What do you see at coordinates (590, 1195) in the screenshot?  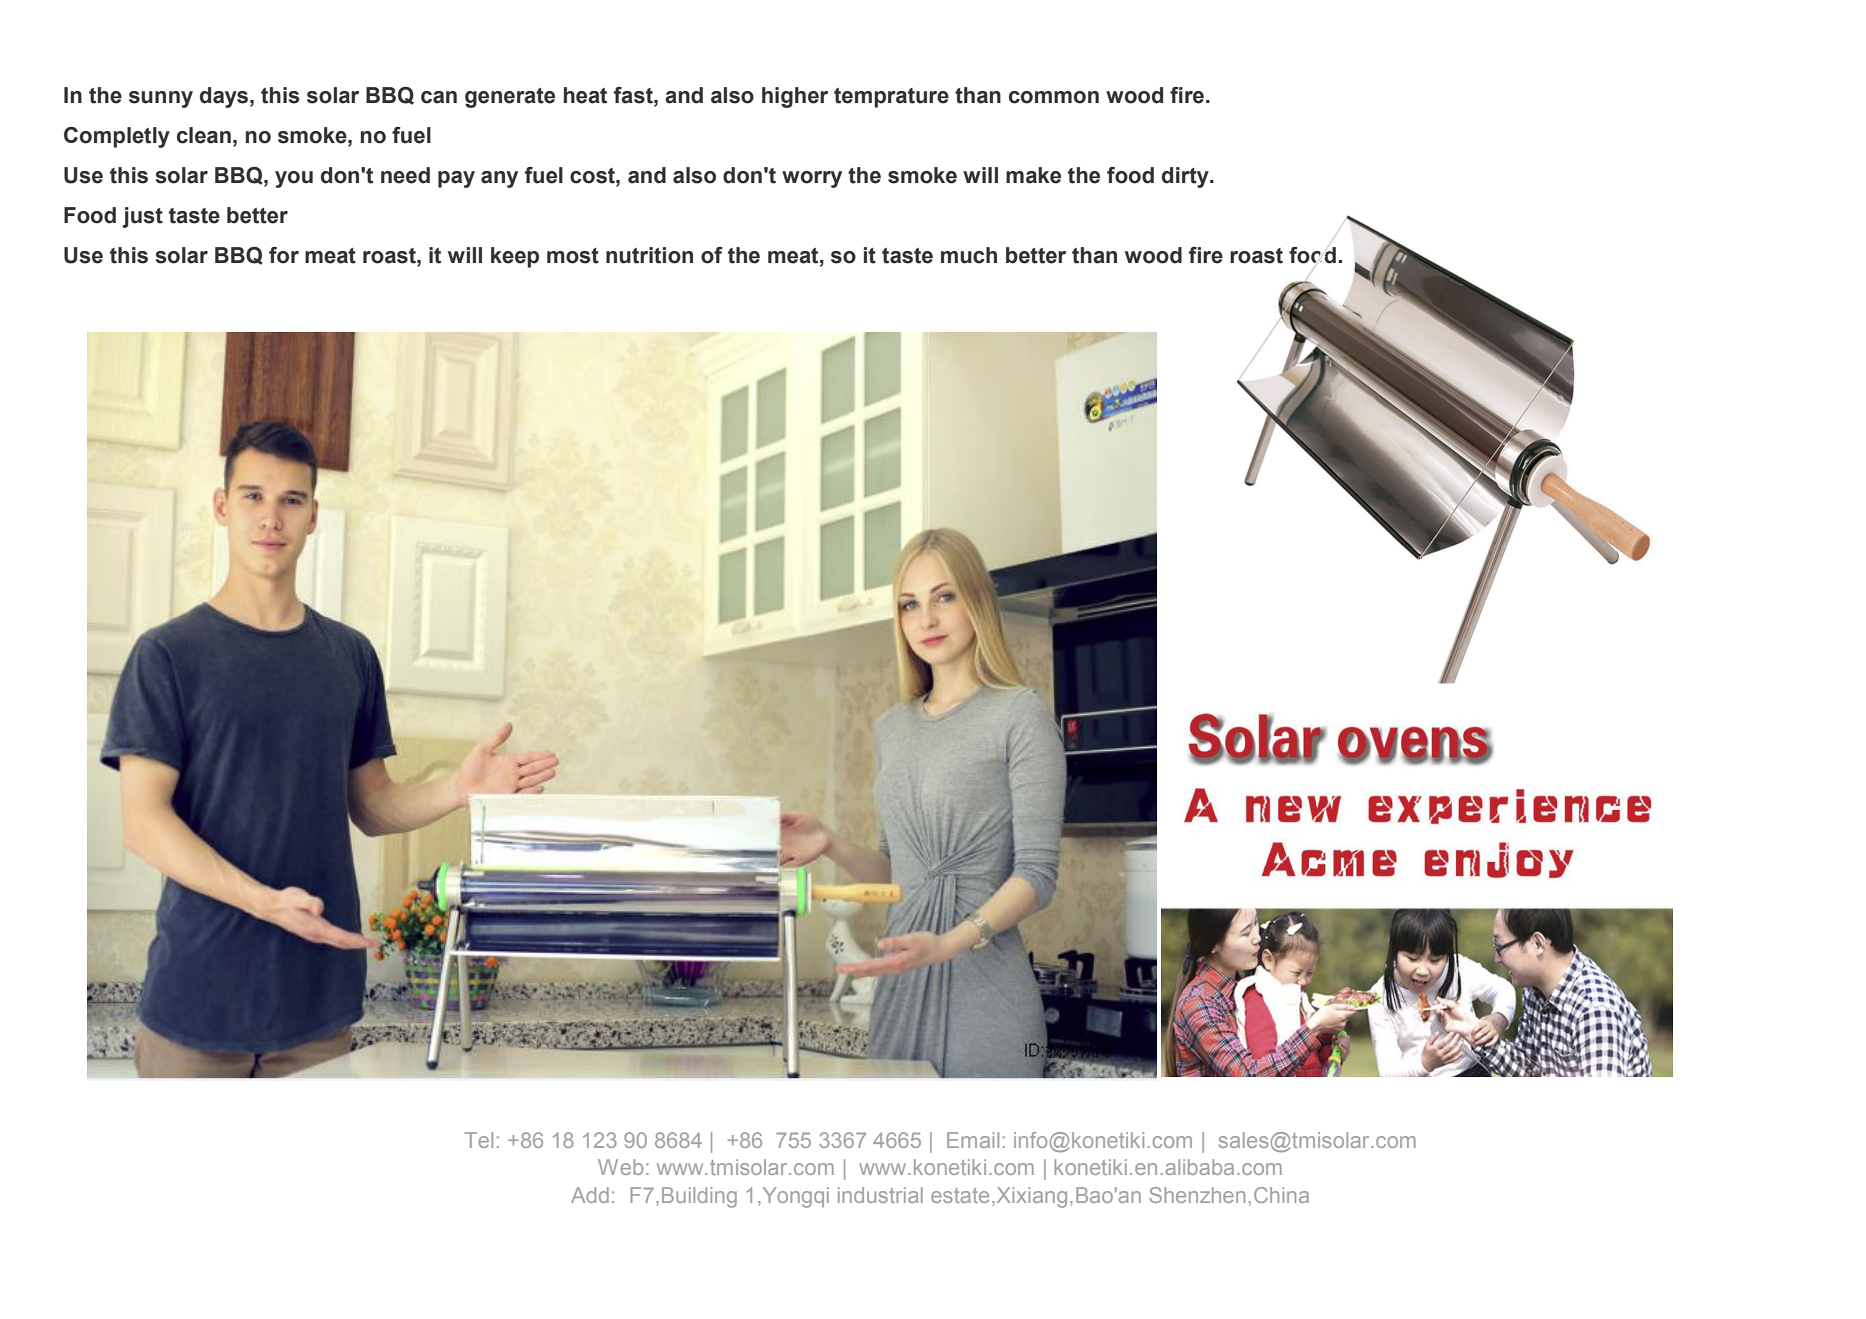 I see `Add` at bounding box center [590, 1195].
